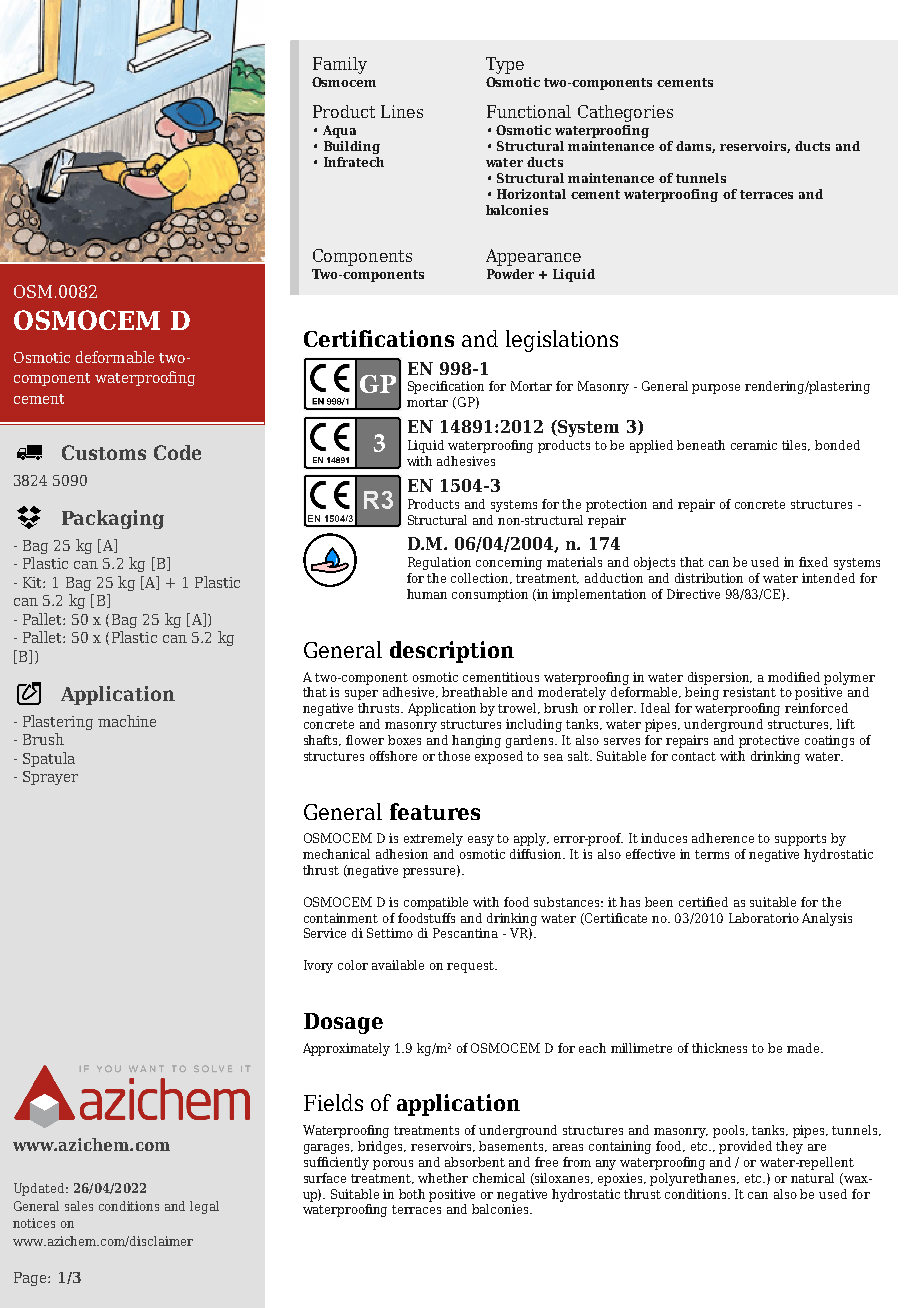  What do you see at coordinates (745, 1147) in the document?
I see `provided` at bounding box center [745, 1147].
